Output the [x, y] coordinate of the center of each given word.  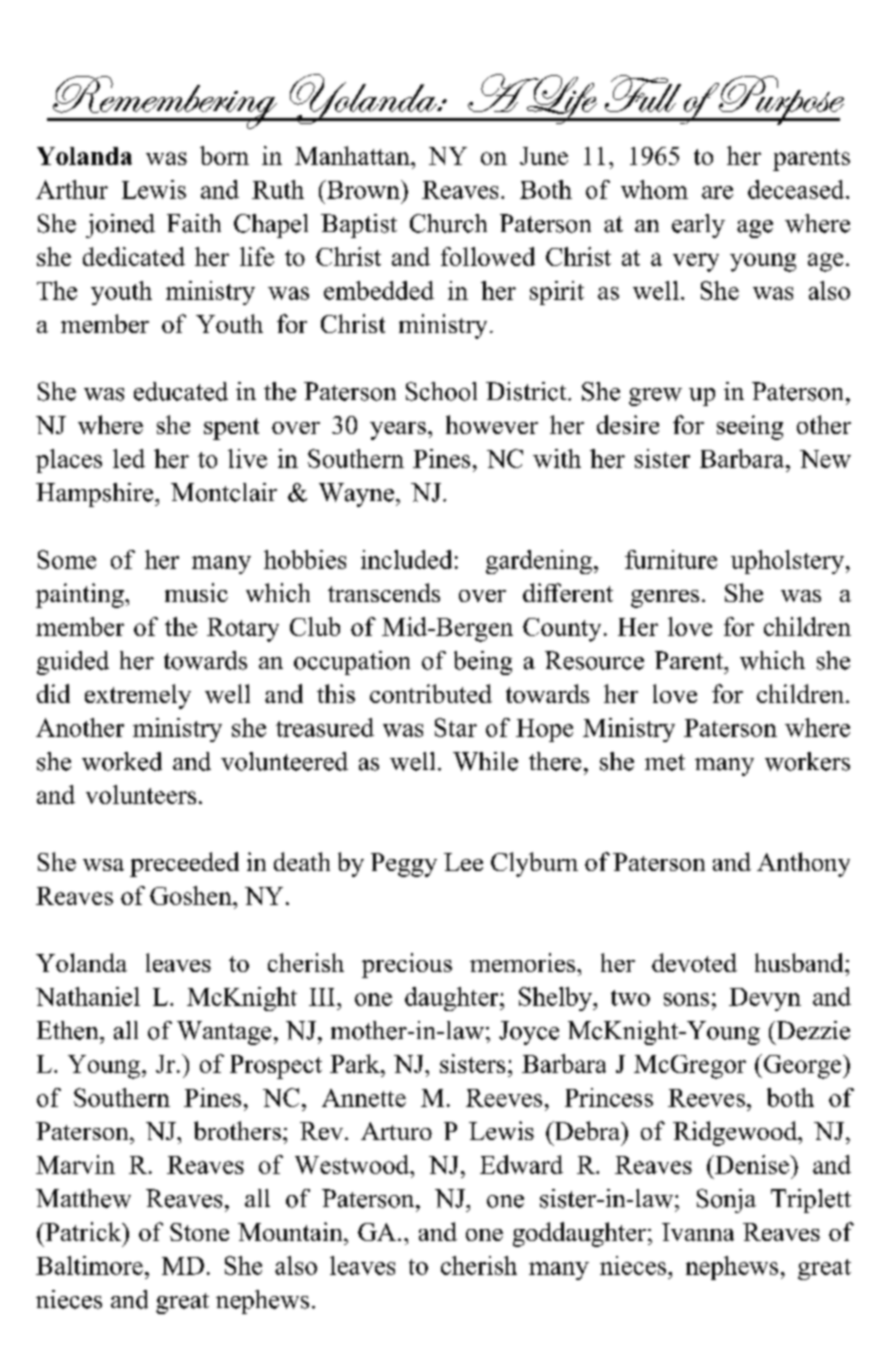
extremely [138, 696]
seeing [750, 427]
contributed [431, 693]
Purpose [780, 100]
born [224, 155]
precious [407, 965]
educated [181, 391]
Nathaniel [88, 996]
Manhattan [353, 155]
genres [665, 599]
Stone [199, 1232]
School [441, 391]
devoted [694, 962]
